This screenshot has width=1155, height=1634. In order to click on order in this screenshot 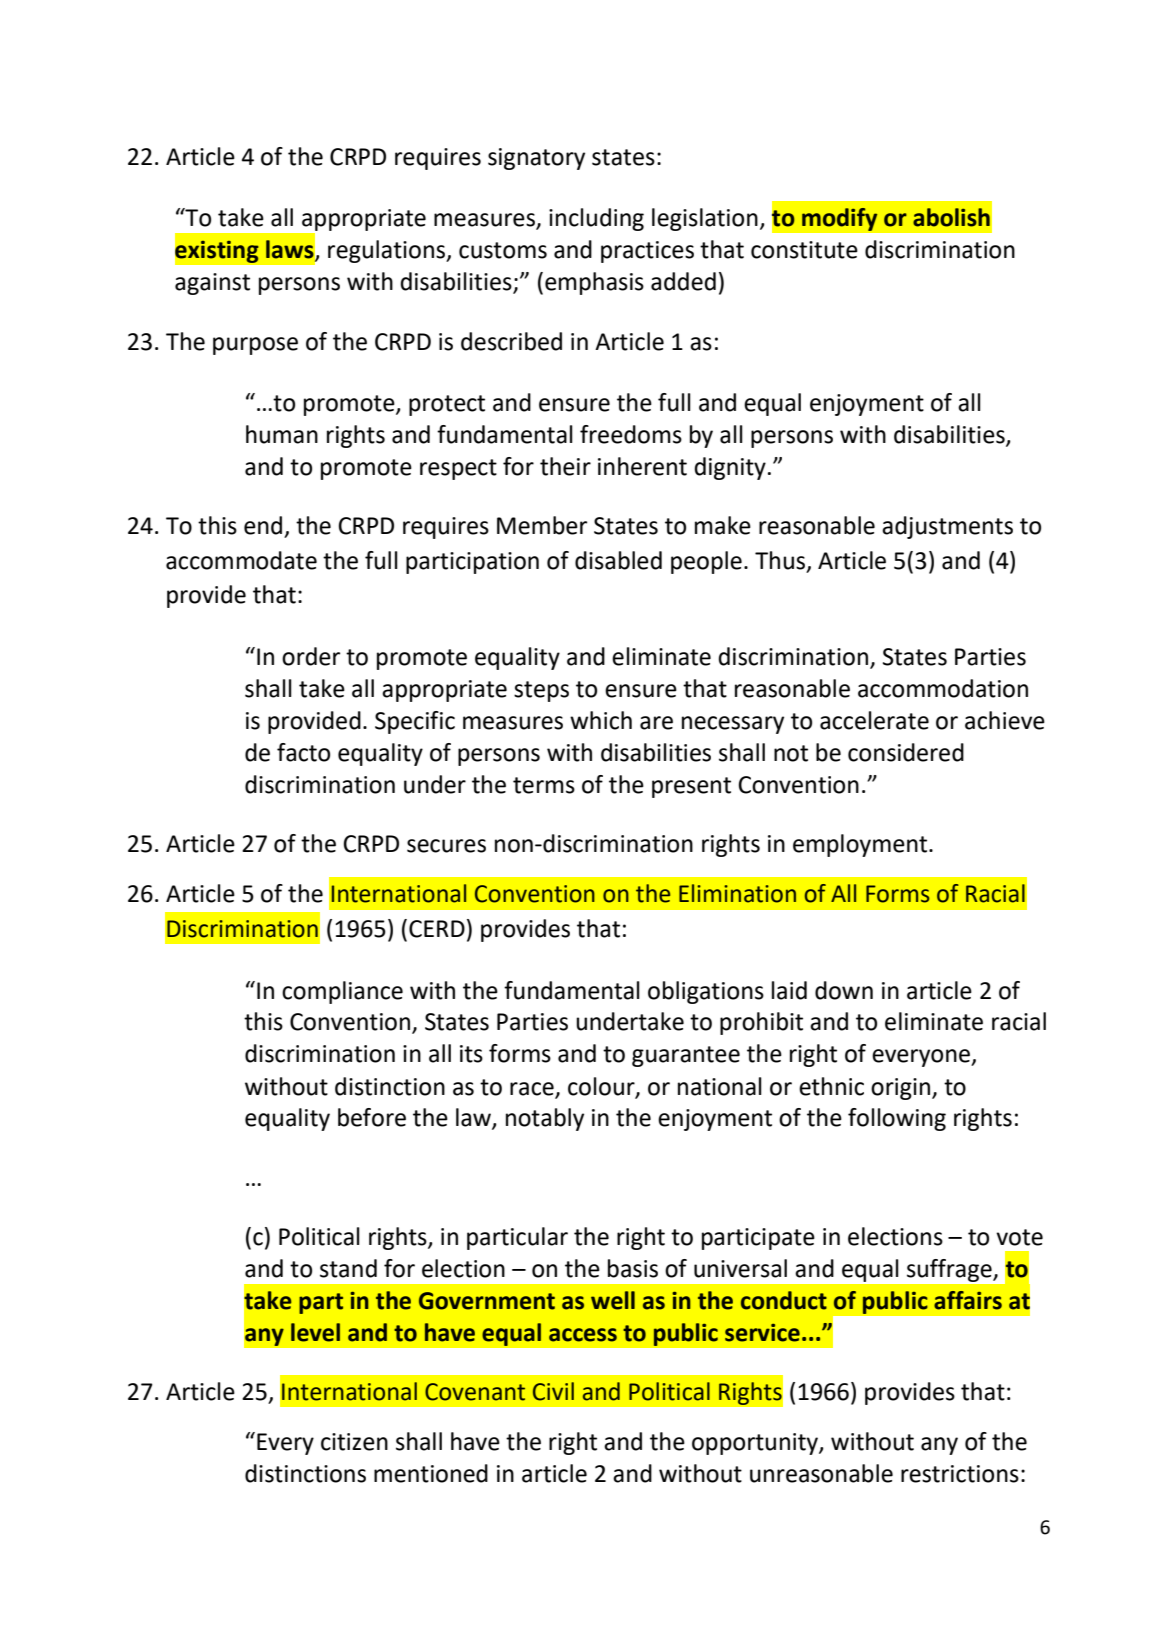, I will do `click(311, 656)`.
